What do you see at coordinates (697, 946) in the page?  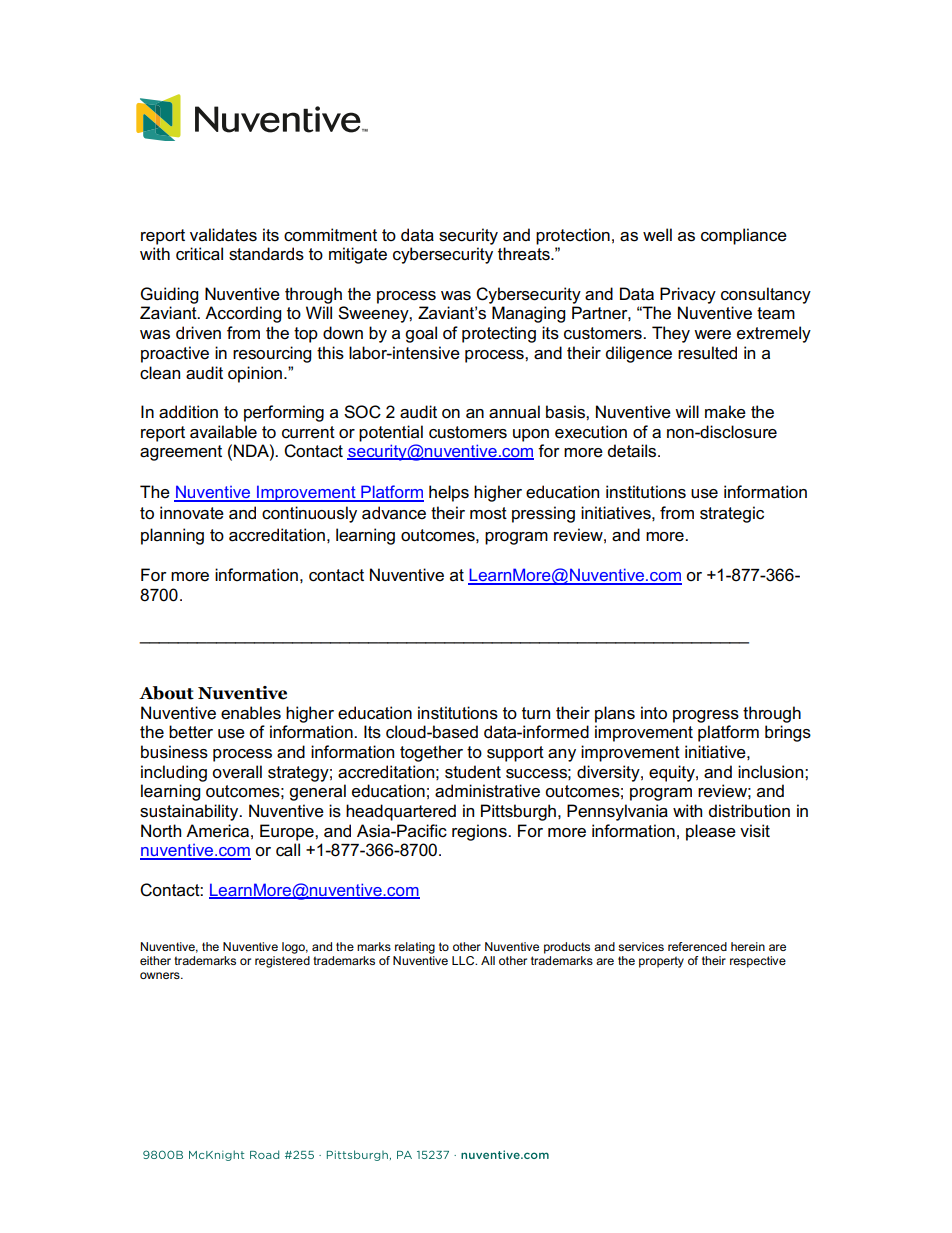 I see `referenced` at bounding box center [697, 946].
